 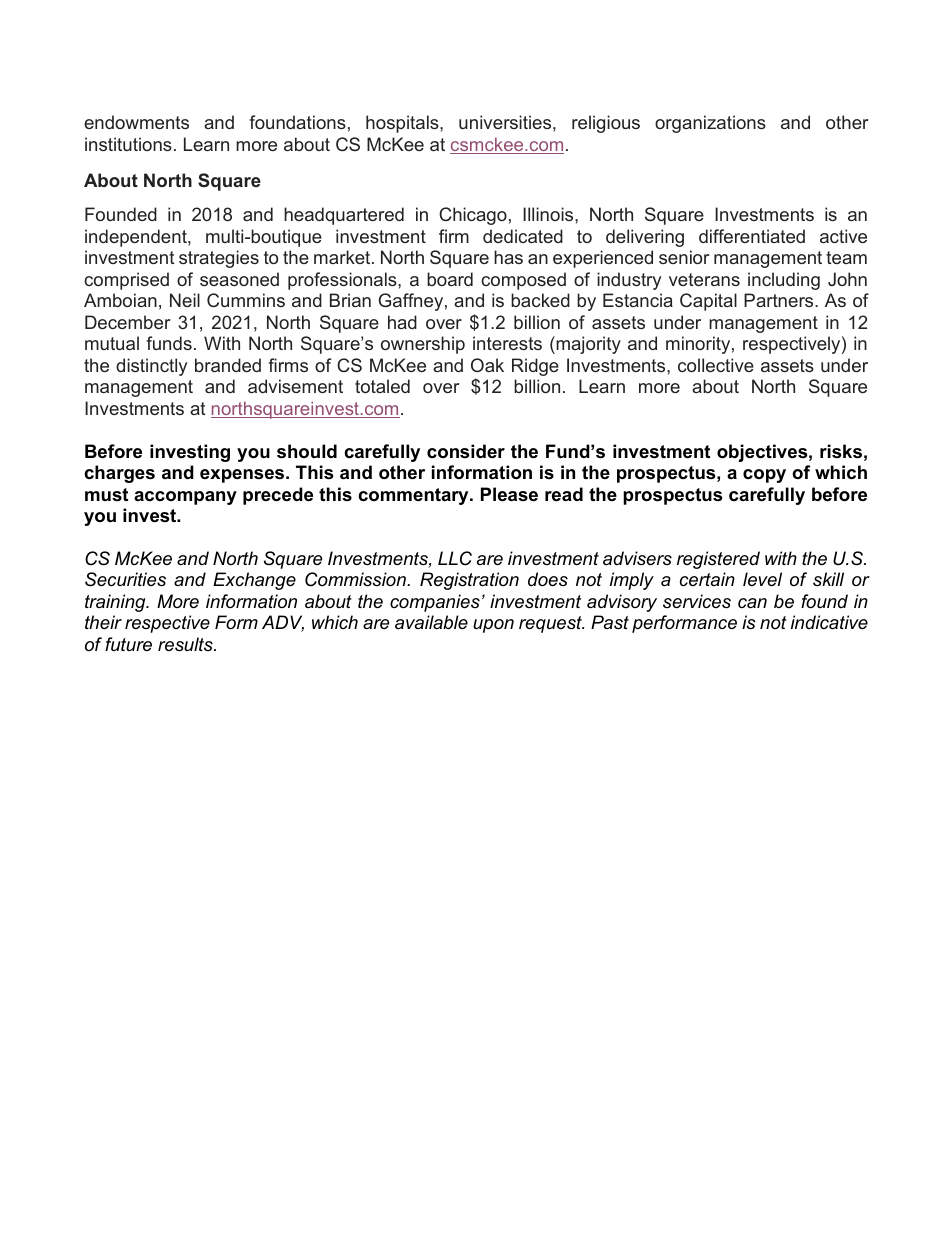 I want to click on accompany, so click(x=185, y=498).
